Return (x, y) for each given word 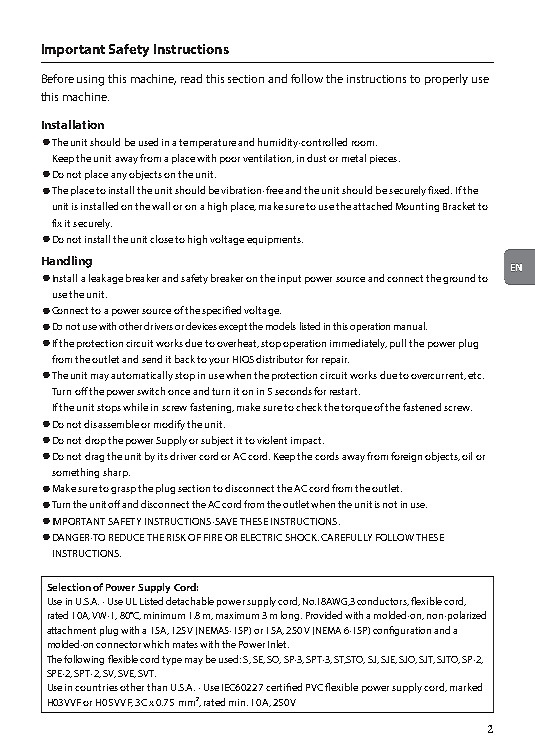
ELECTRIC (261, 537)
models (281, 326)
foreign (406, 457)
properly (446, 79)
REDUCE (126, 537)
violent (272, 440)
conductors (383, 601)
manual (410, 326)
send (152, 359)
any (119, 176)
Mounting (417, 207)
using (90, 80)
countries (96, 687)
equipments (275, 240)
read (191, 78)
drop (95, 441)
